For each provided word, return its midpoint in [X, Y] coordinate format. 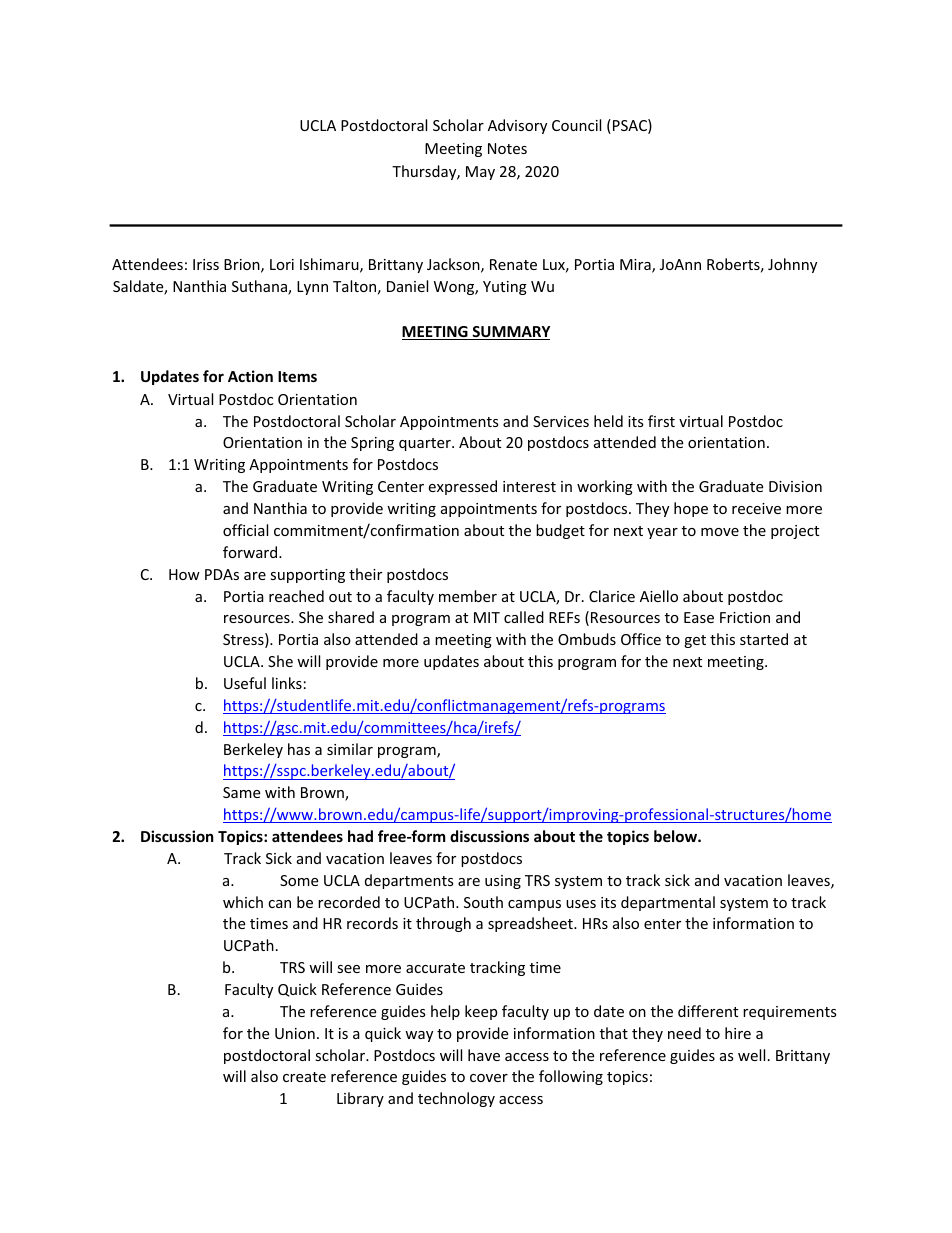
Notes [507, 148]
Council [576, 125]
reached [296, 596]
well [751, 1055]
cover [489, 1078]
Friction [745, 617]
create [304, 1077]
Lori [282, 264]
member [468, 596]
